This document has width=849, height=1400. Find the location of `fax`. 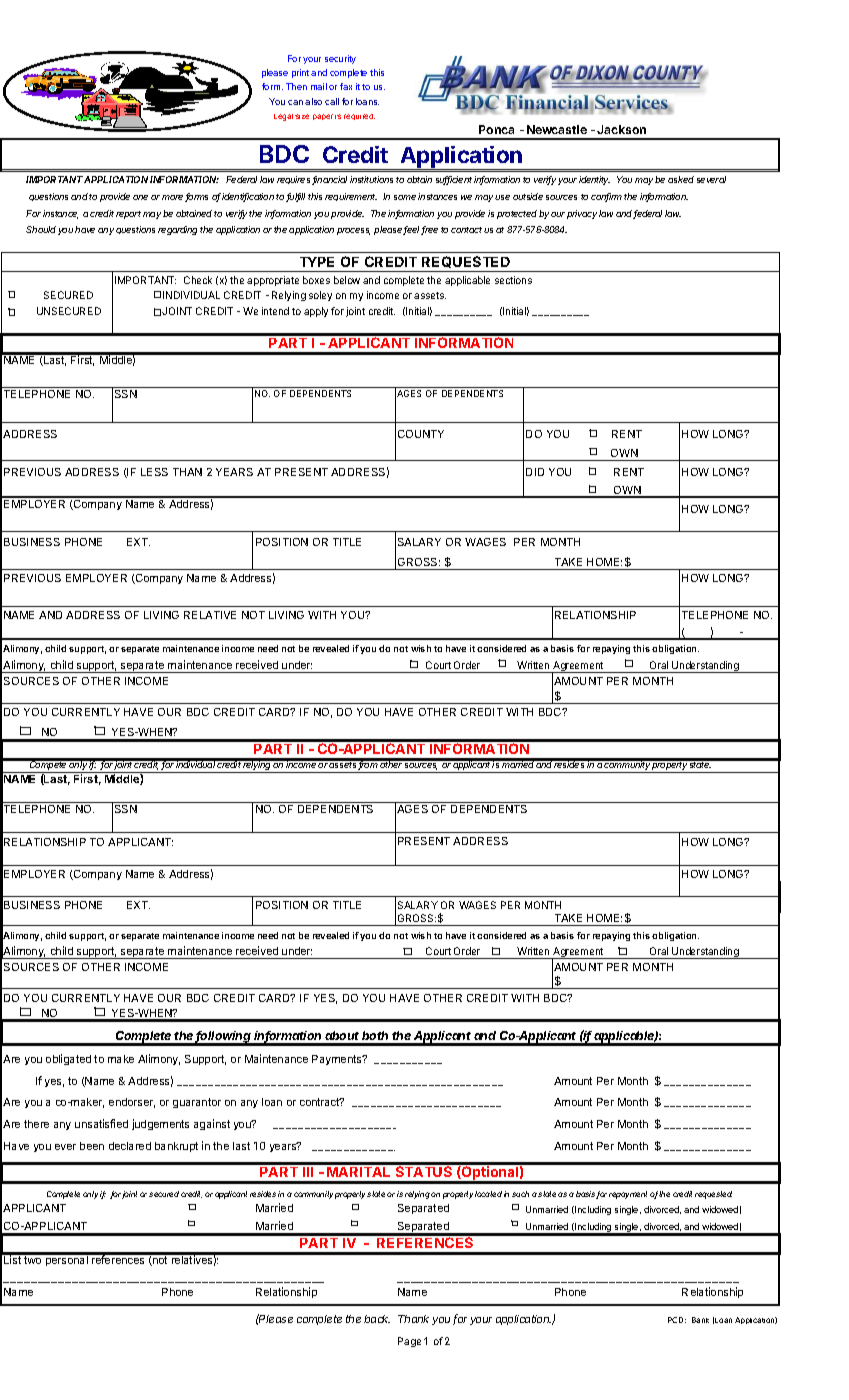

fax is located at coordinates (346, 86).
